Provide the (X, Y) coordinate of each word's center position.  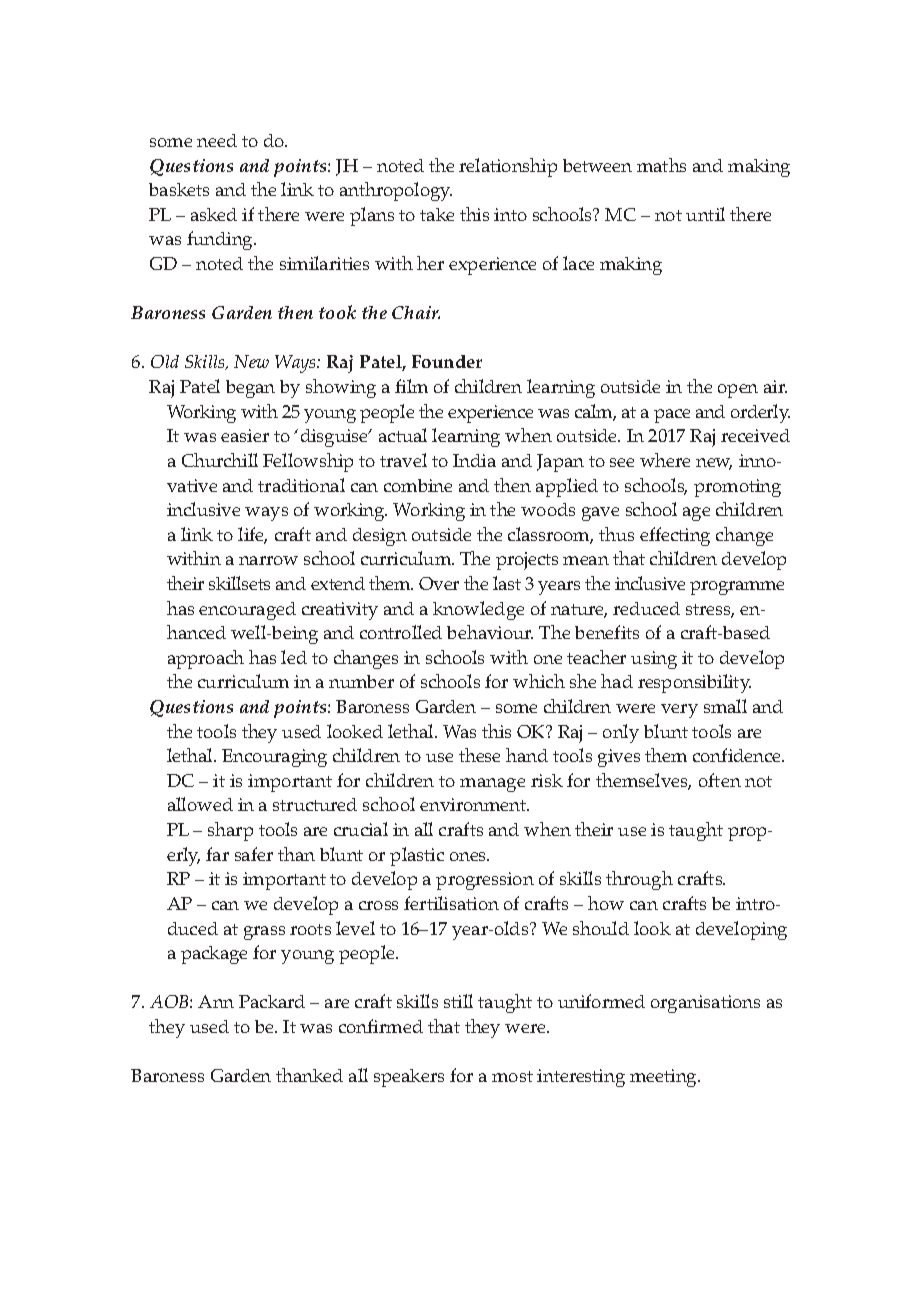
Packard (272, 1001)
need (217, 140)
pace (672, 416)
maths (661, 165)
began (250, 389)
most (512, 1076)
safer (254, 854)
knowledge (478, 610)
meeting (664, 1078)
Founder (447, 361)
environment (474, 804)
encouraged (247, 611)
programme (737, 588)
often (720, 780)
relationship (508, 167)
